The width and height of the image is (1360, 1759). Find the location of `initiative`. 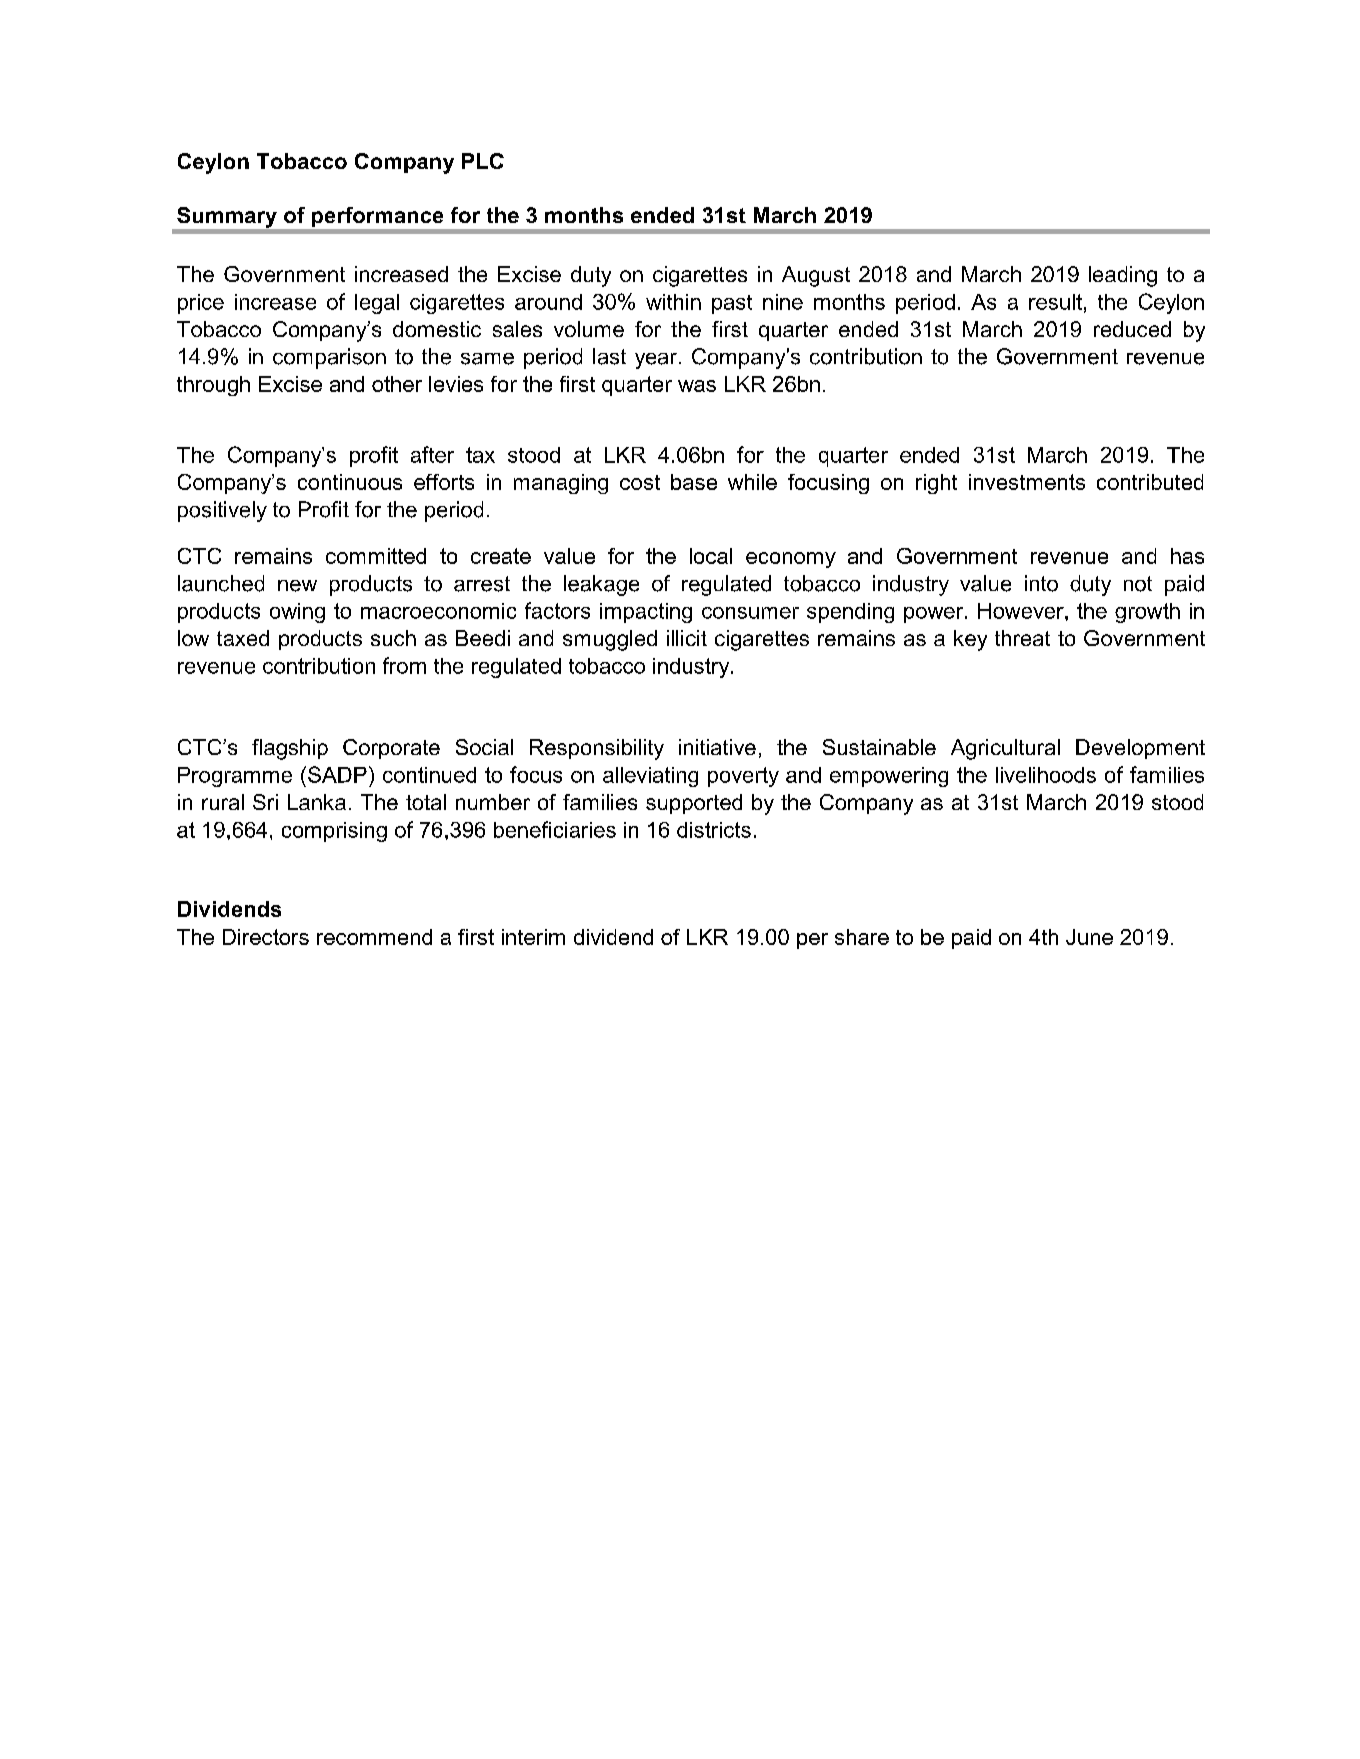

initiative is located at coordinates (717, 747).
